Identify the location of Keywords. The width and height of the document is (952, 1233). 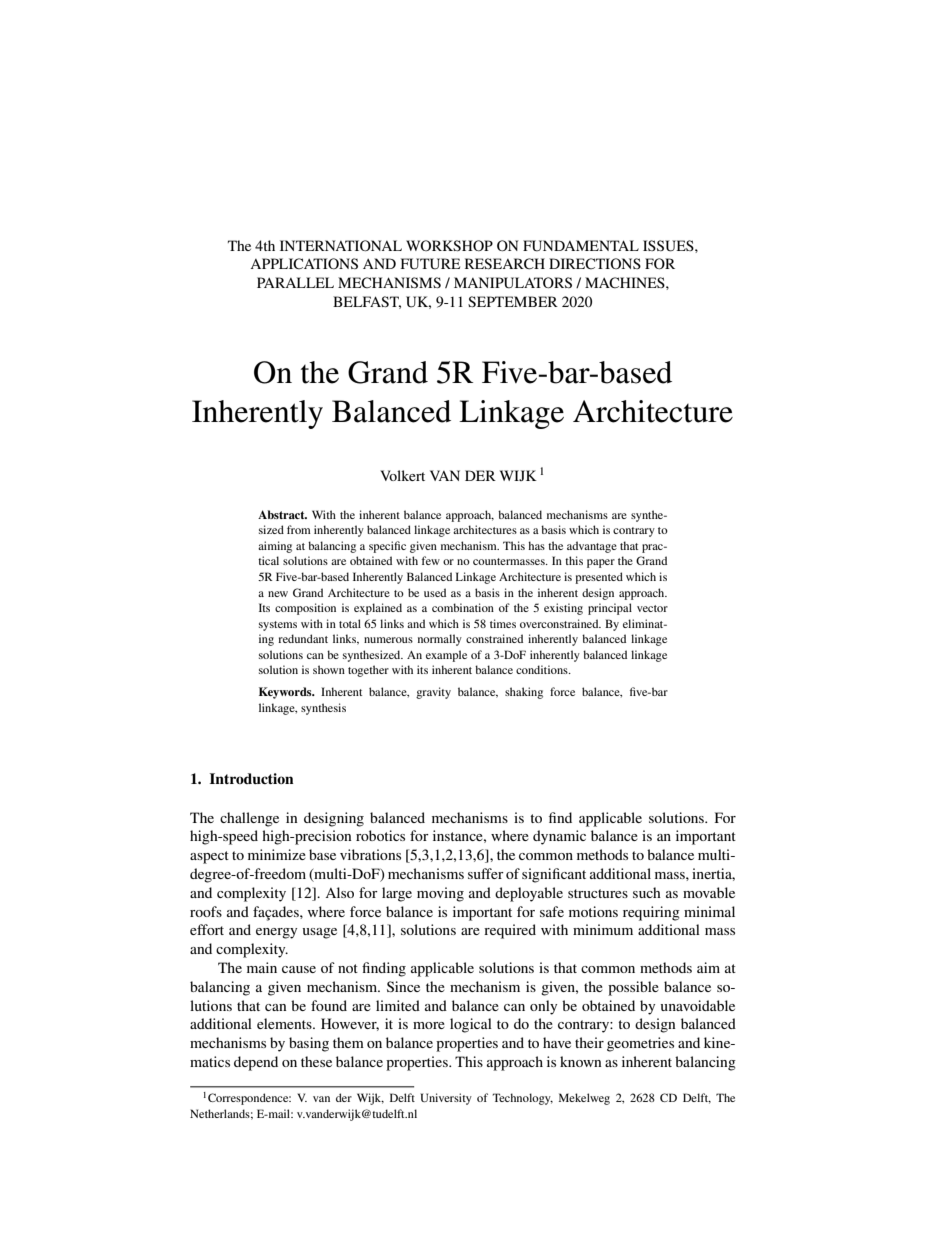
(286, 693).
